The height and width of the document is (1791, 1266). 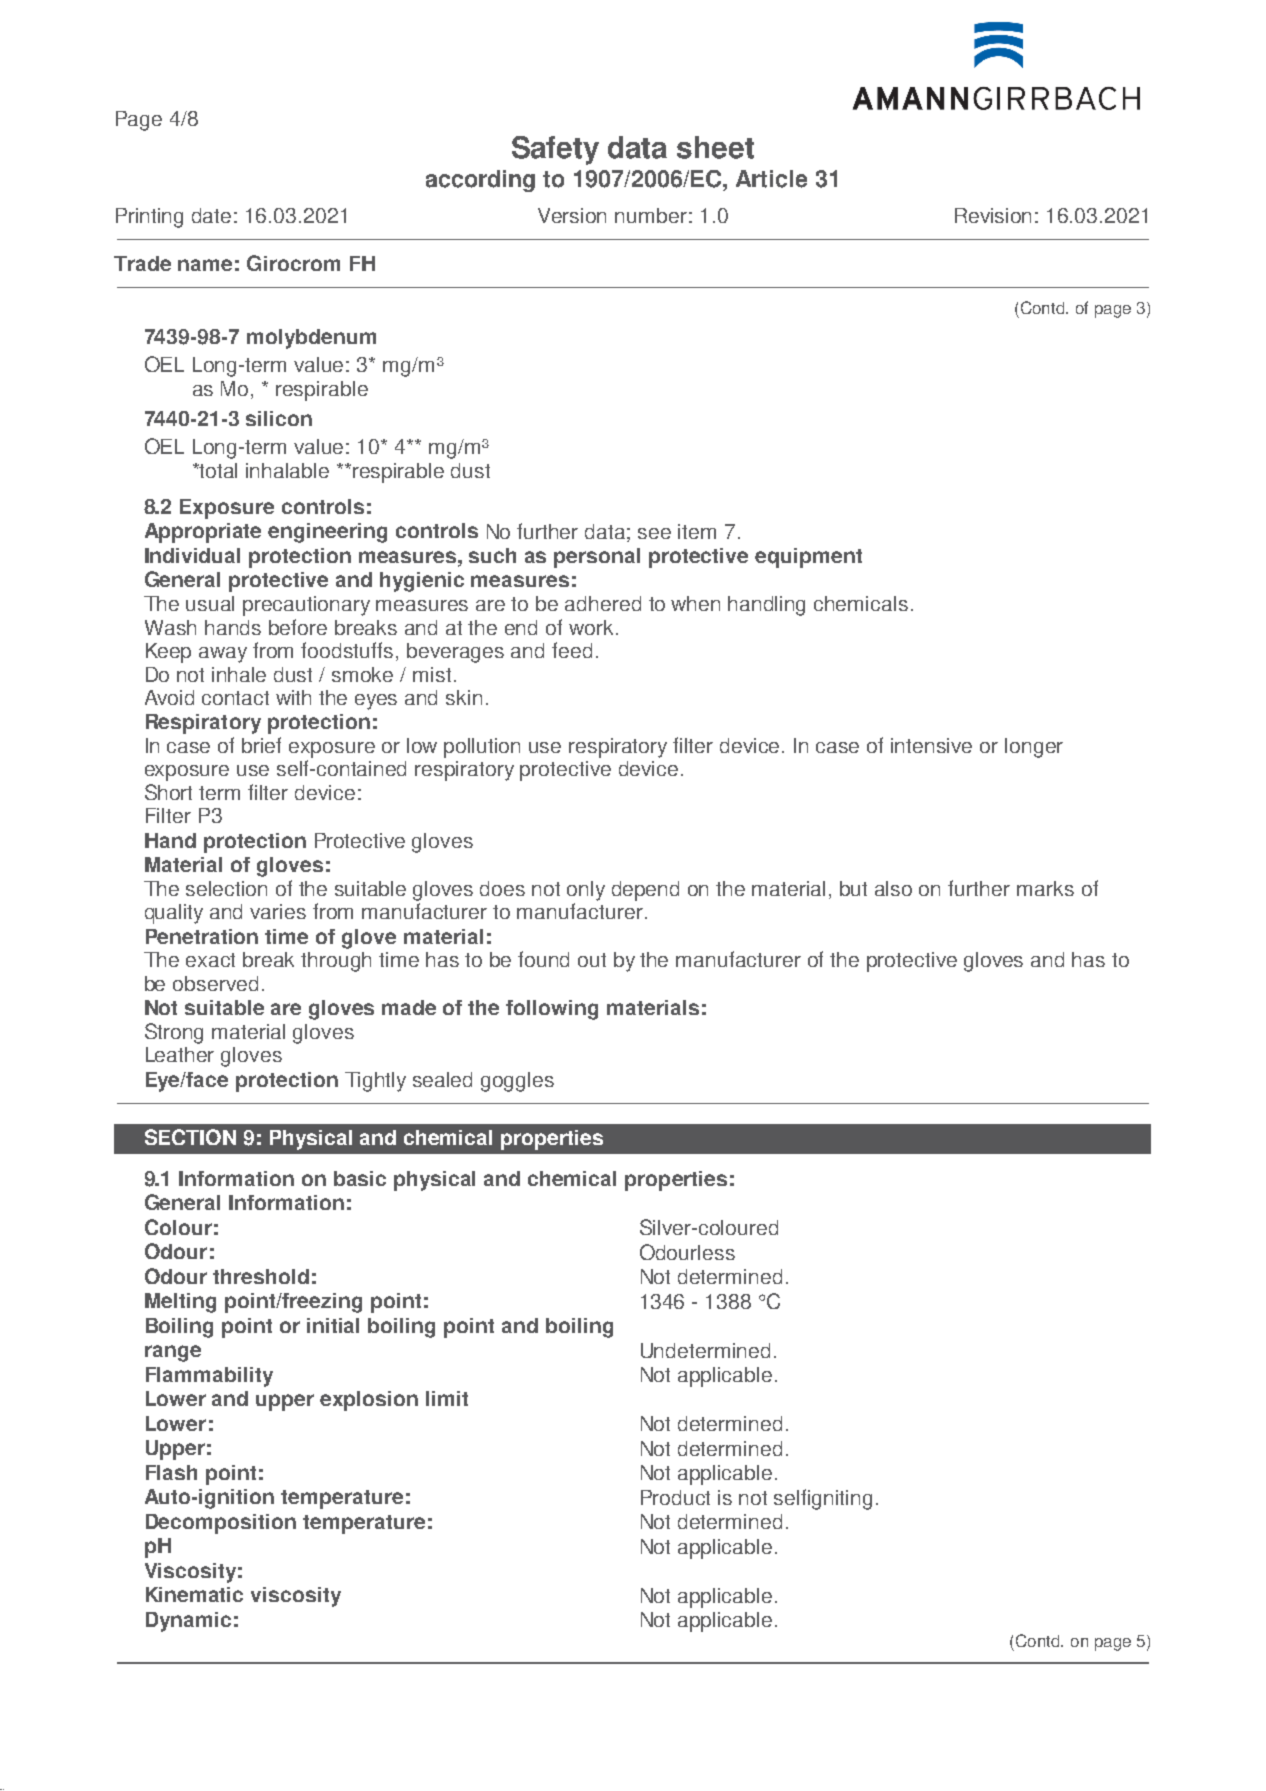 What do you see at coordinates (675, 1497) in the document?
I see `Product` at bounding box center [675, 1497].
